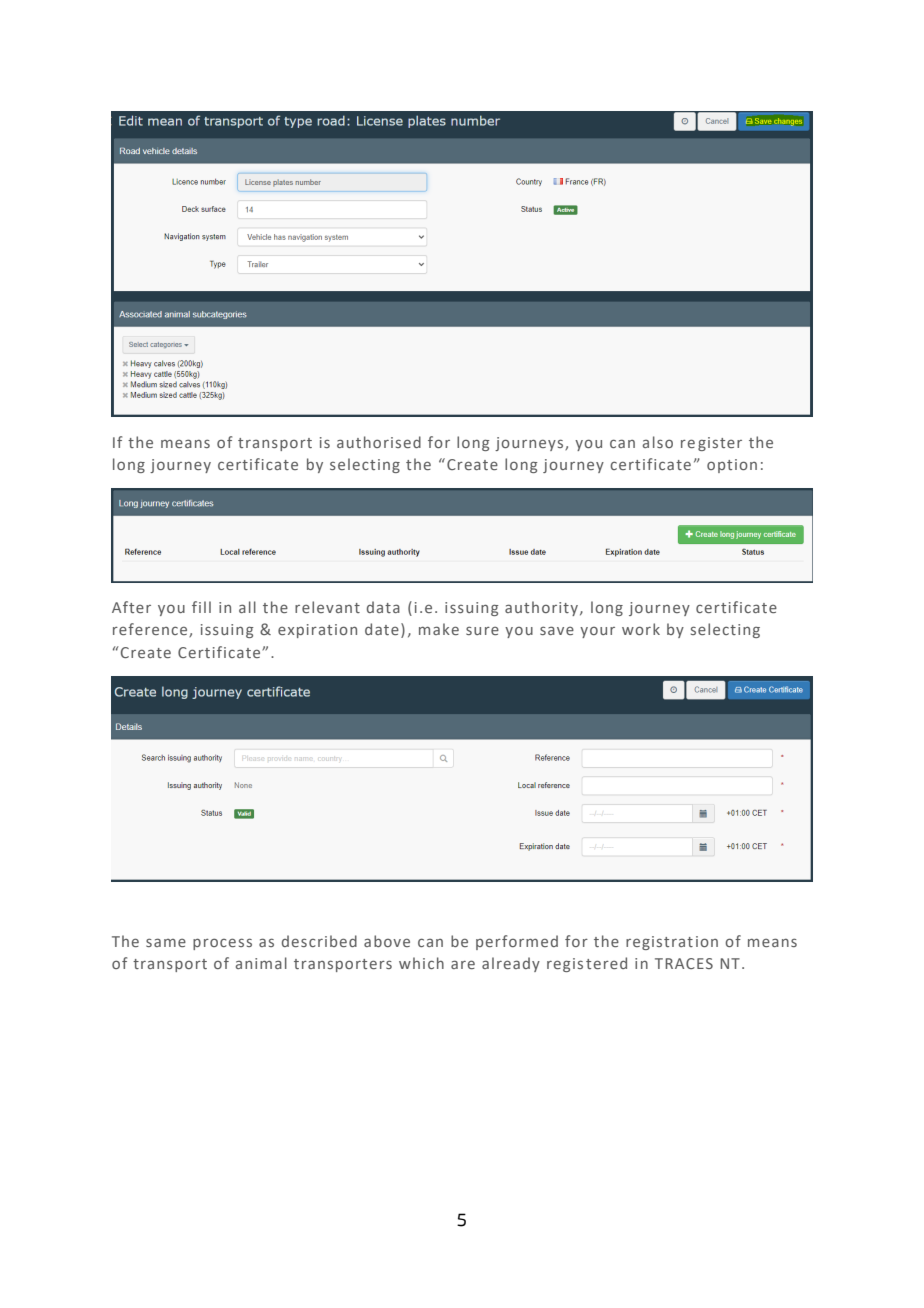 This screenshot has height=1308, width=924. I want to click on which, so click(421, 963).
